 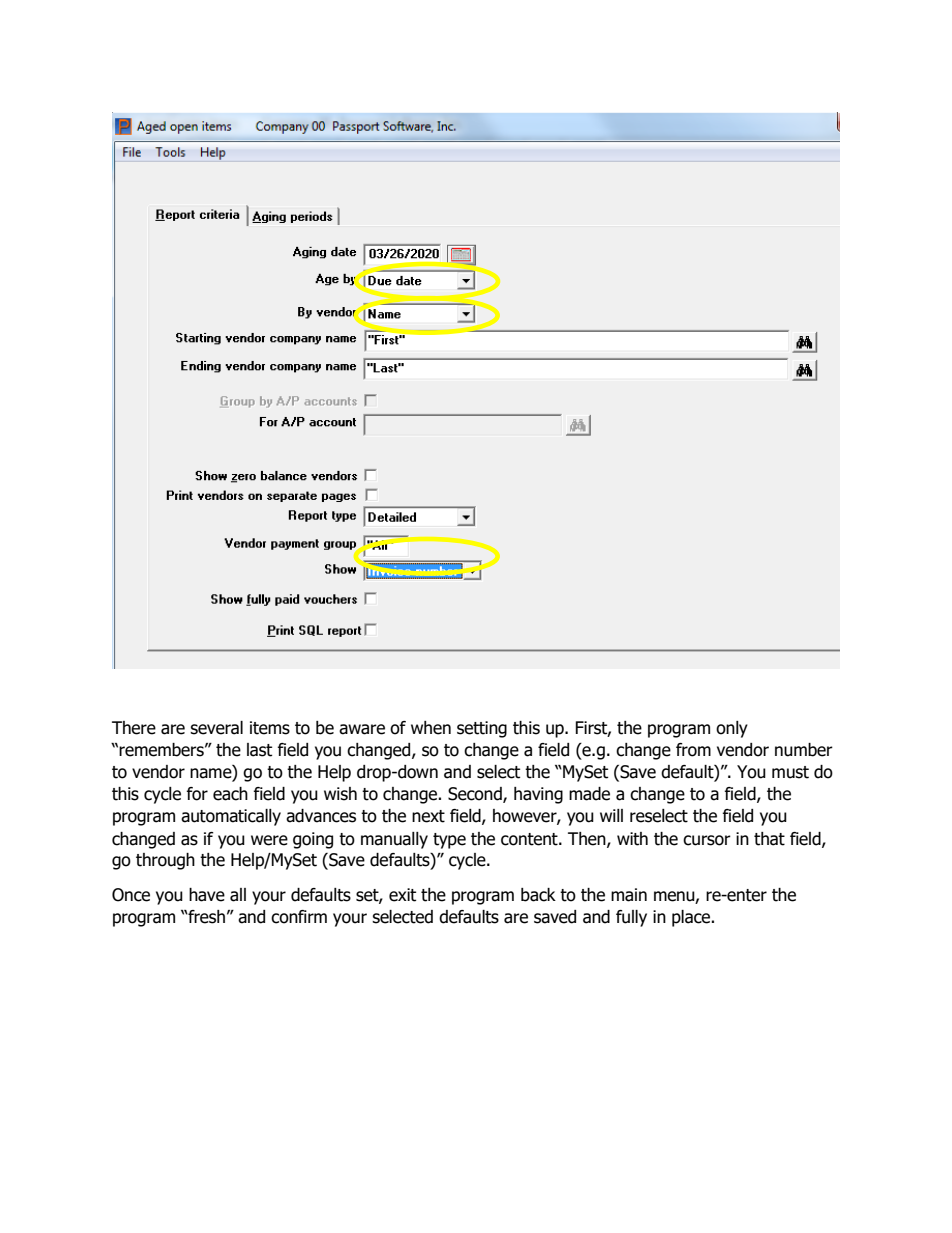 I want to click on exit, so click(x=402, y=895).
